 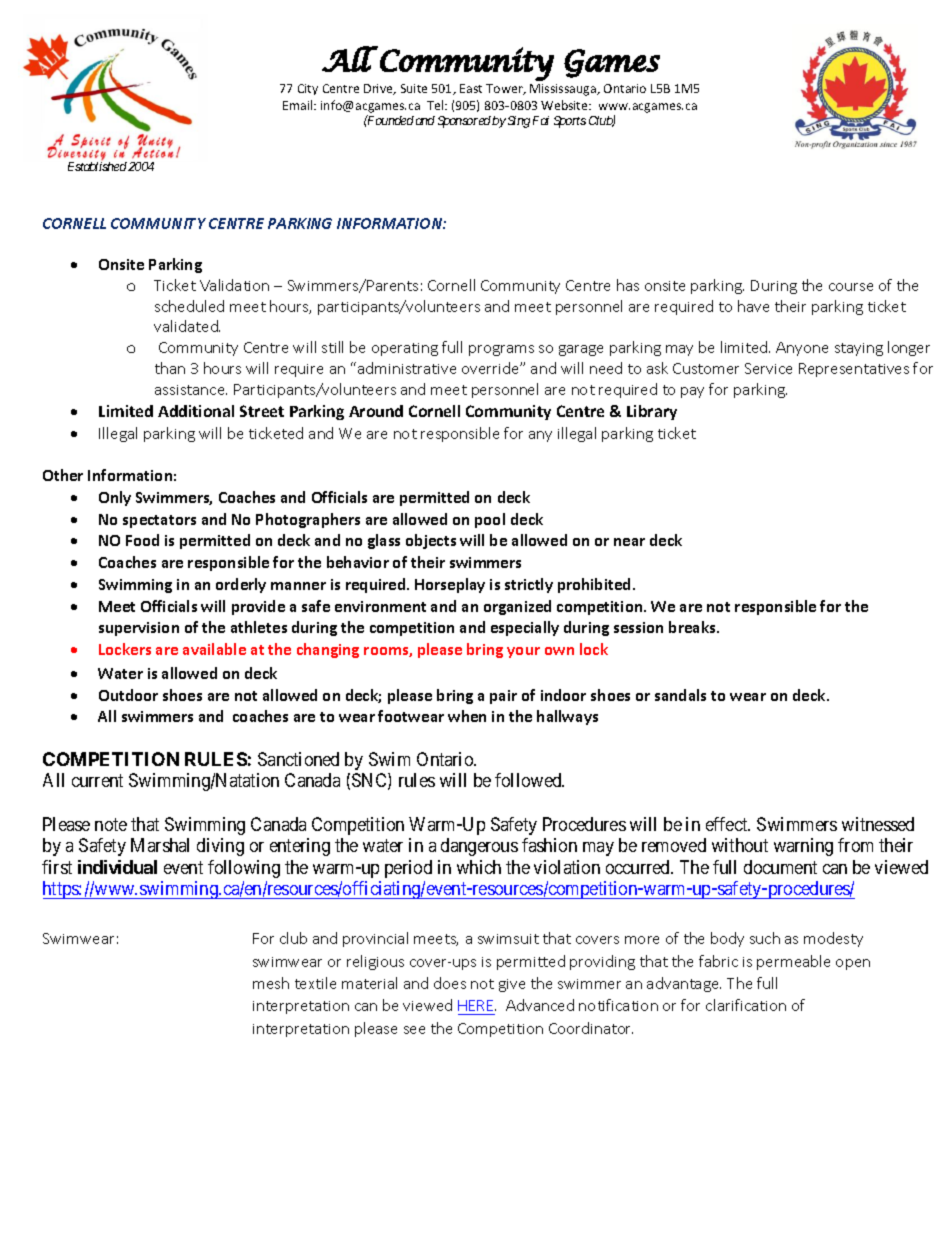 I want to click on Established, so click(x=97, y=166).
